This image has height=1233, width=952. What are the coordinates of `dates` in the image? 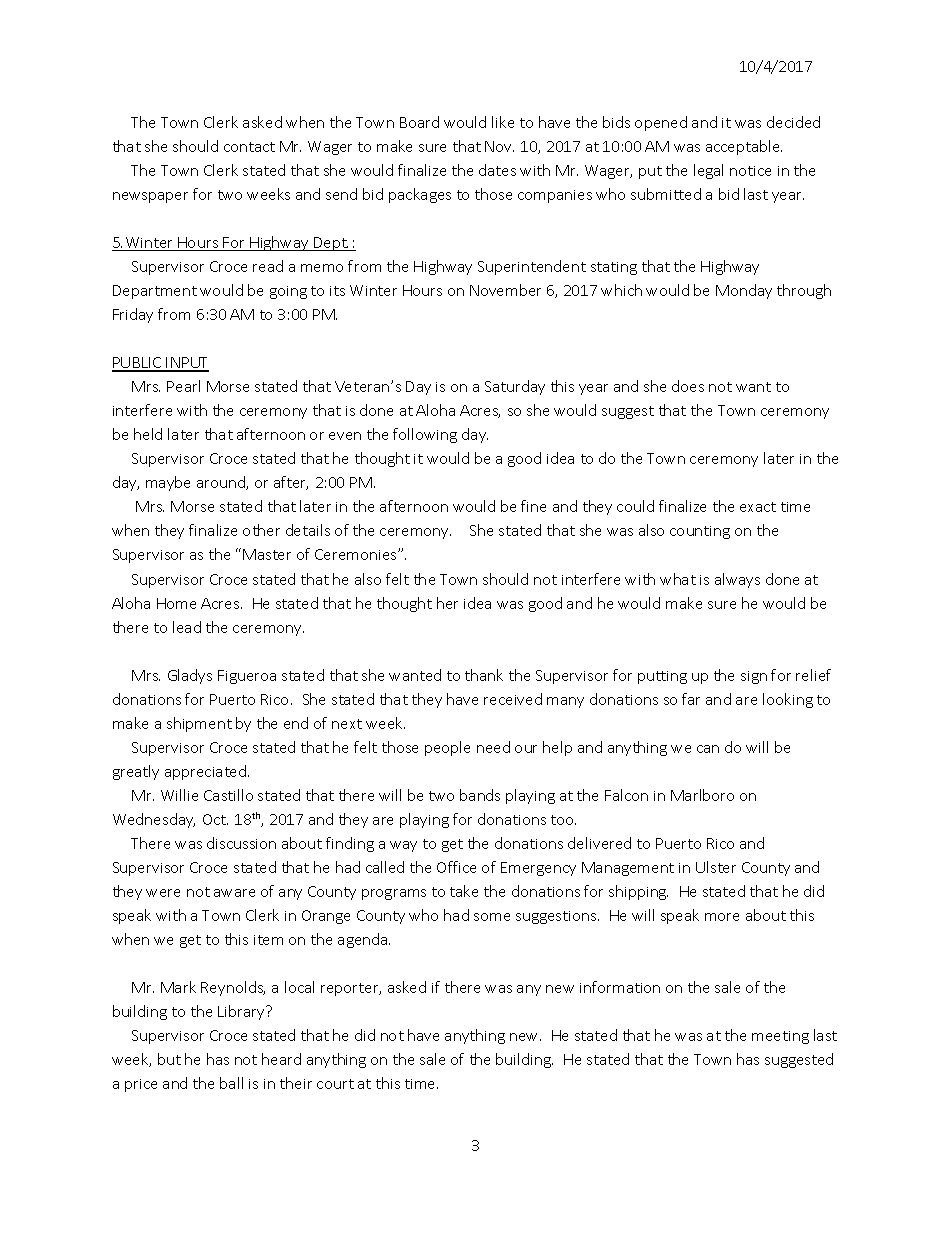 It's located at (497, 170).
